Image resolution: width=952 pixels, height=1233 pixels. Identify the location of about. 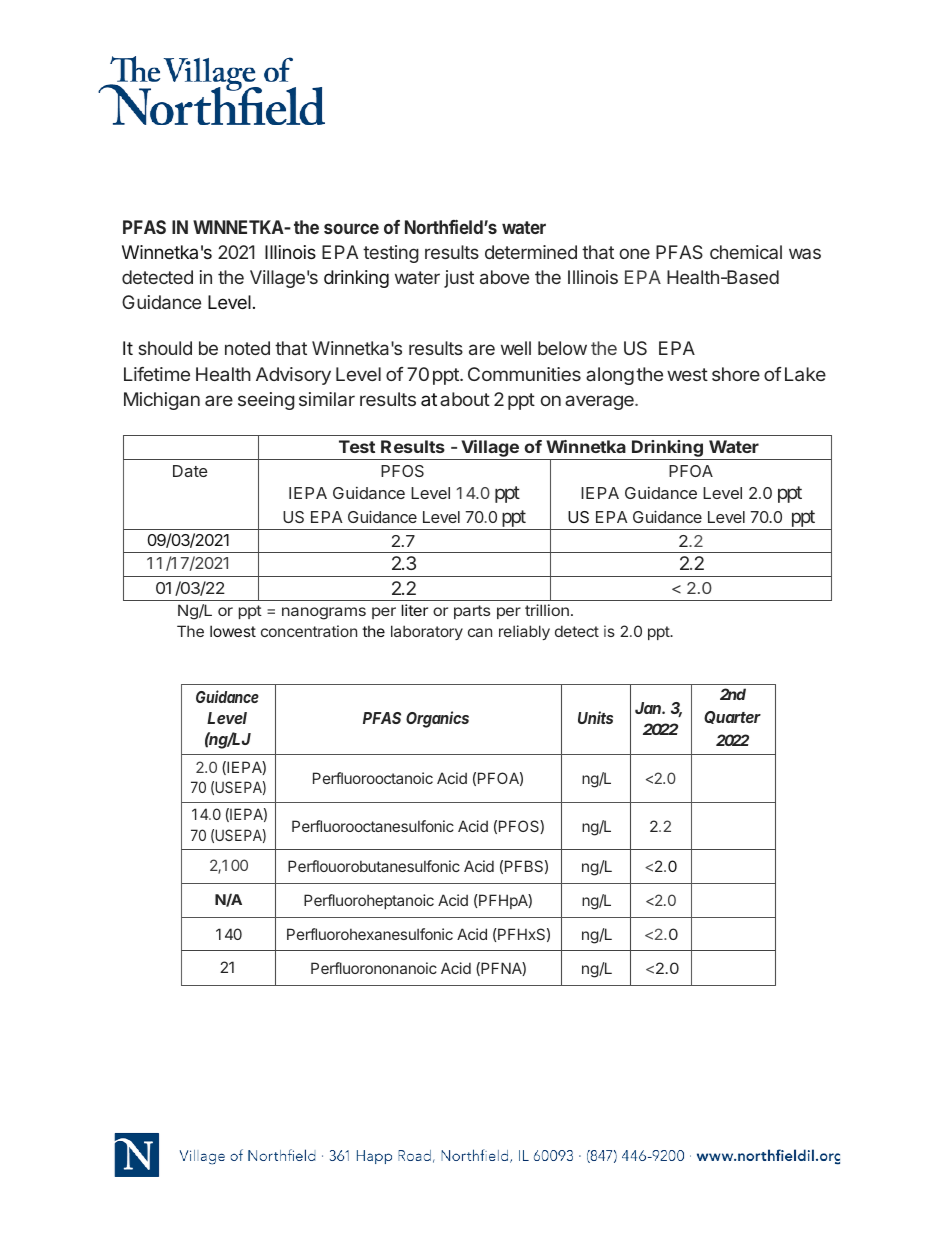
(465, 399).
